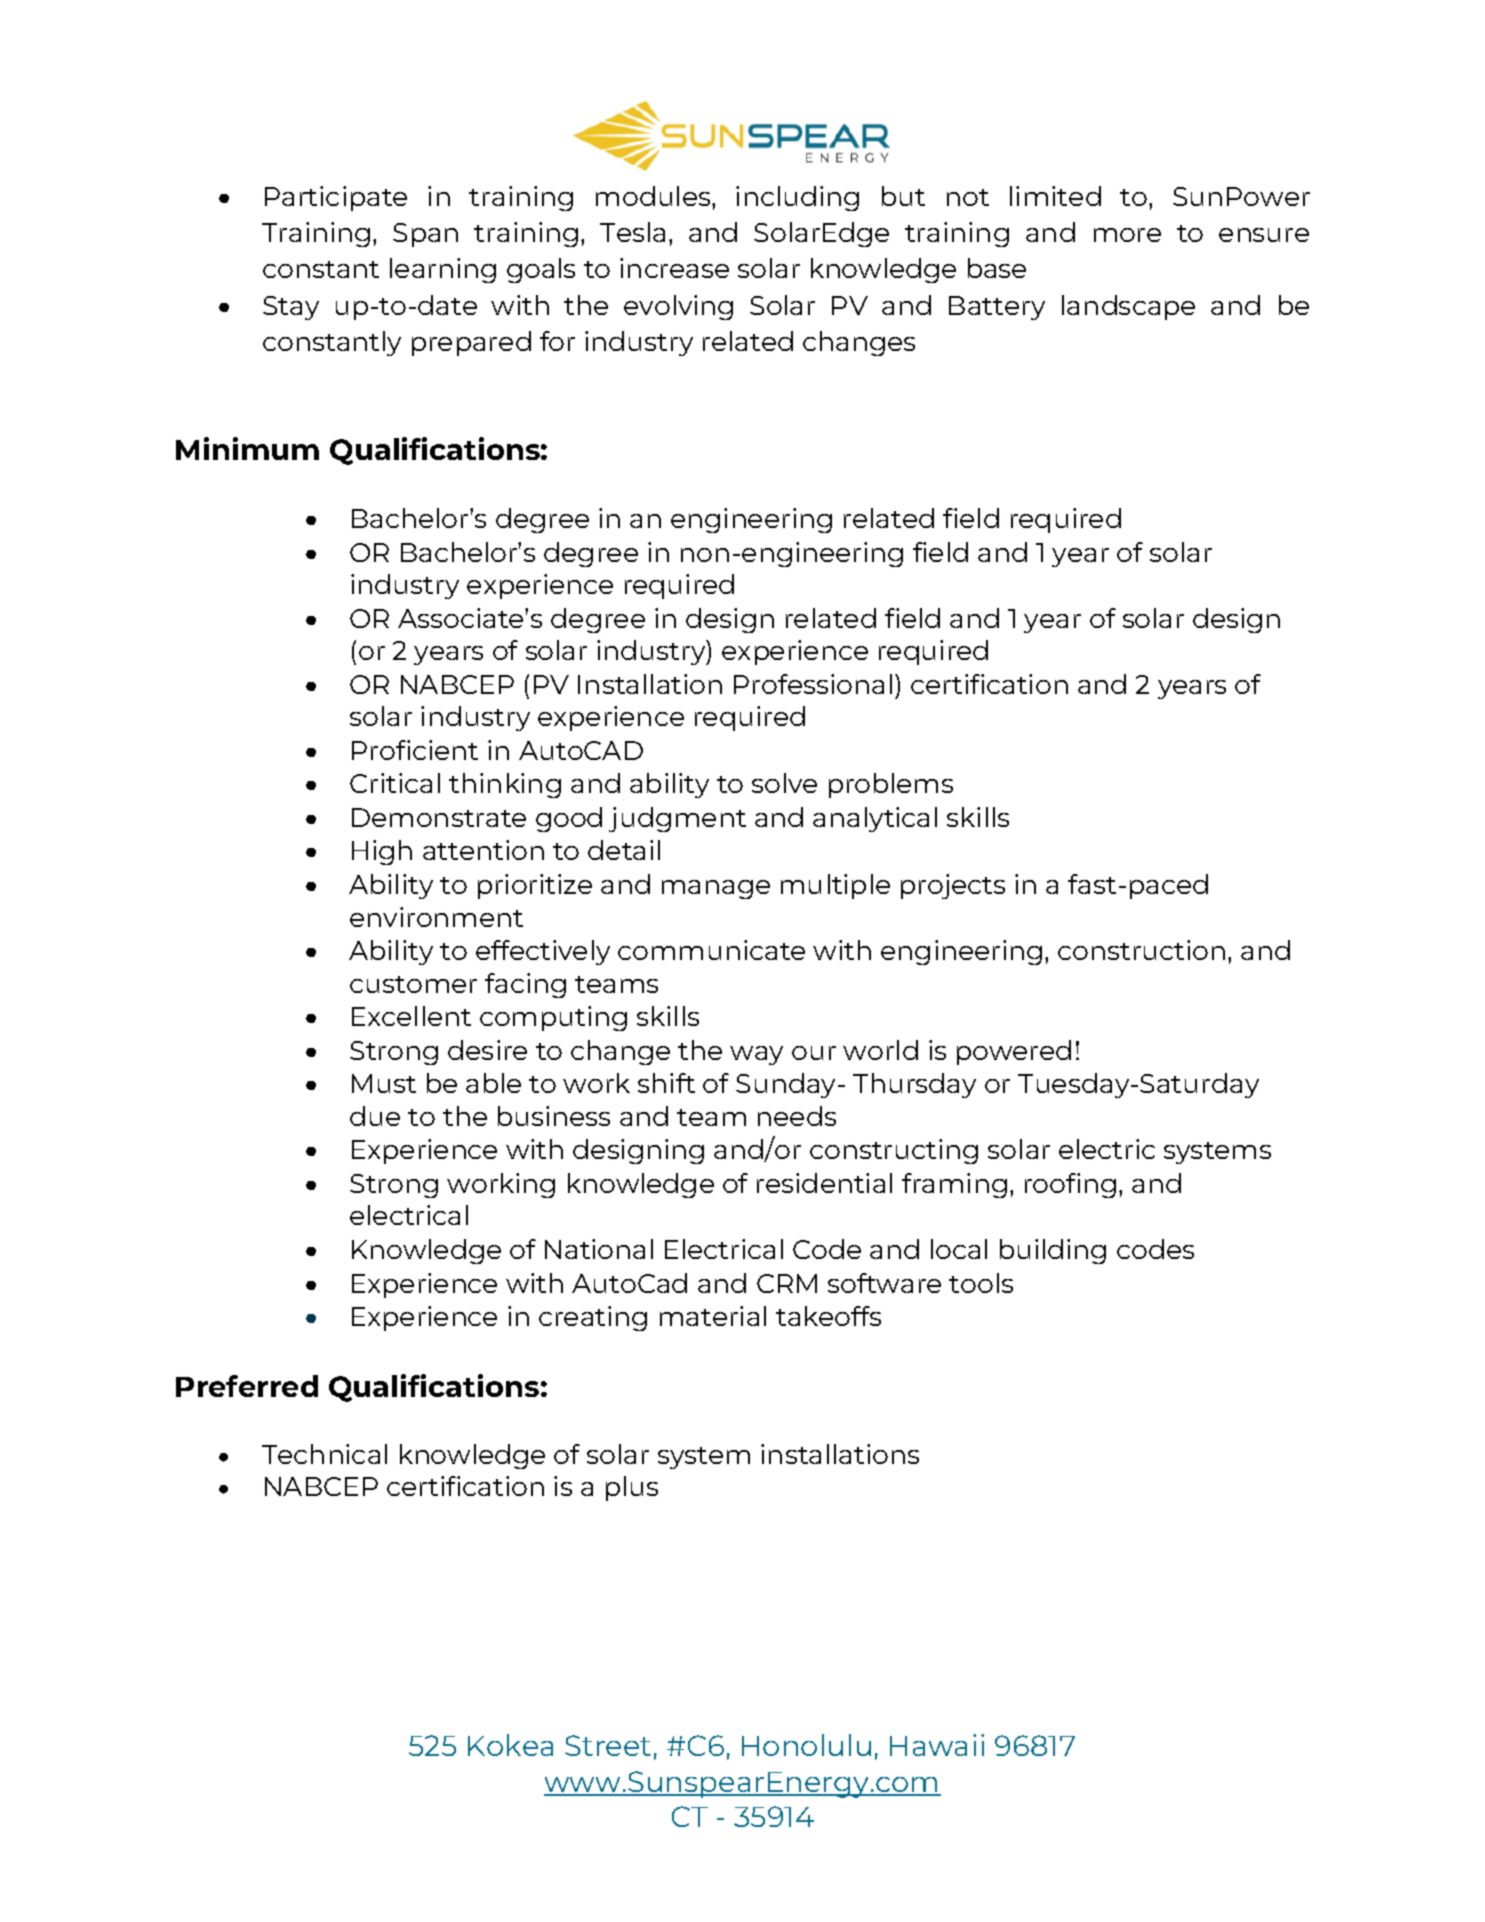  Describe the element at coordinates (784, 783) in the screenshot. I see `solve` at that location.
